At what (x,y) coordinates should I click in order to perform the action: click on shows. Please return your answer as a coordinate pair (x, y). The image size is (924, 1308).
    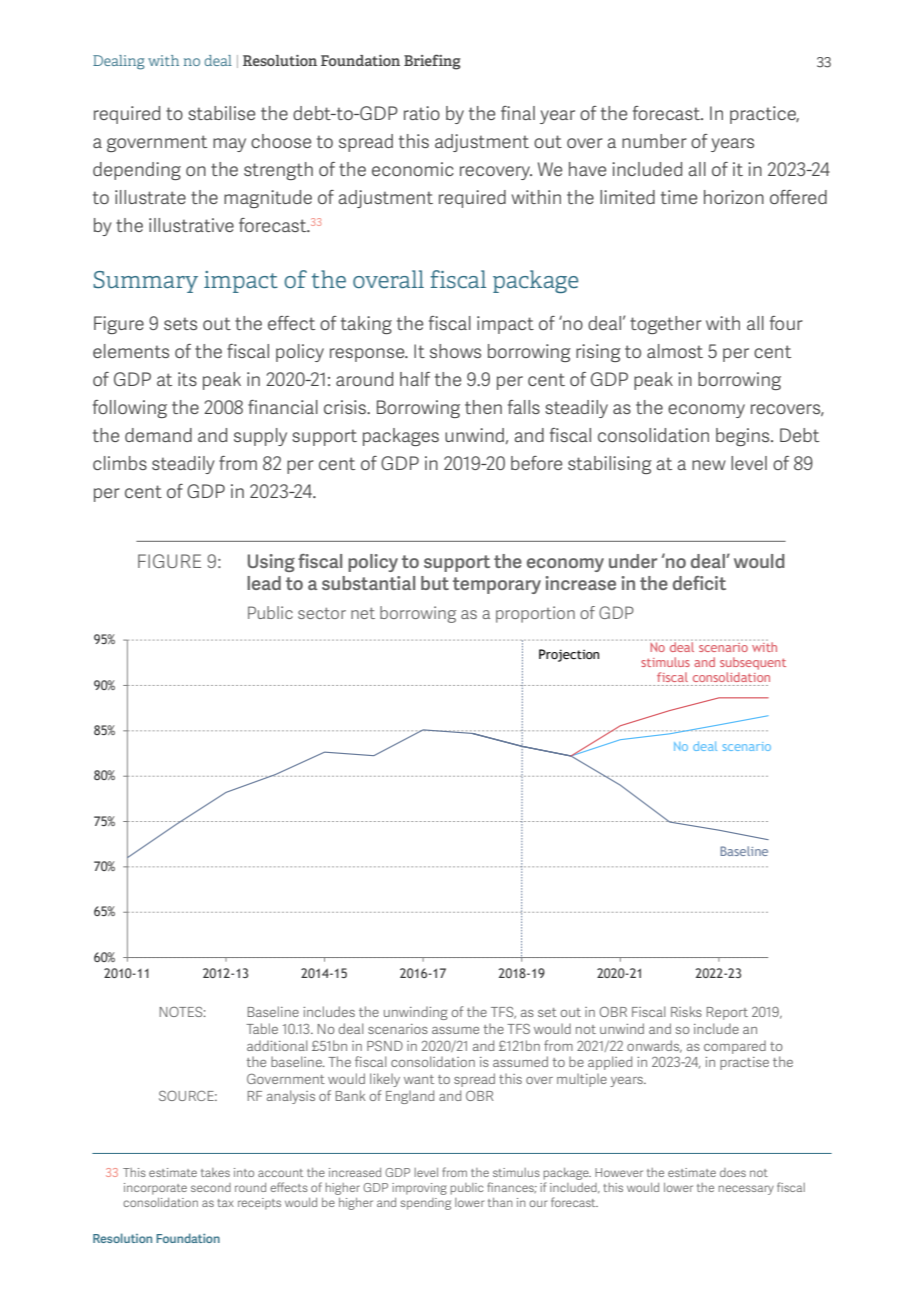
    Looking at the image, I should click on (455, 351).
